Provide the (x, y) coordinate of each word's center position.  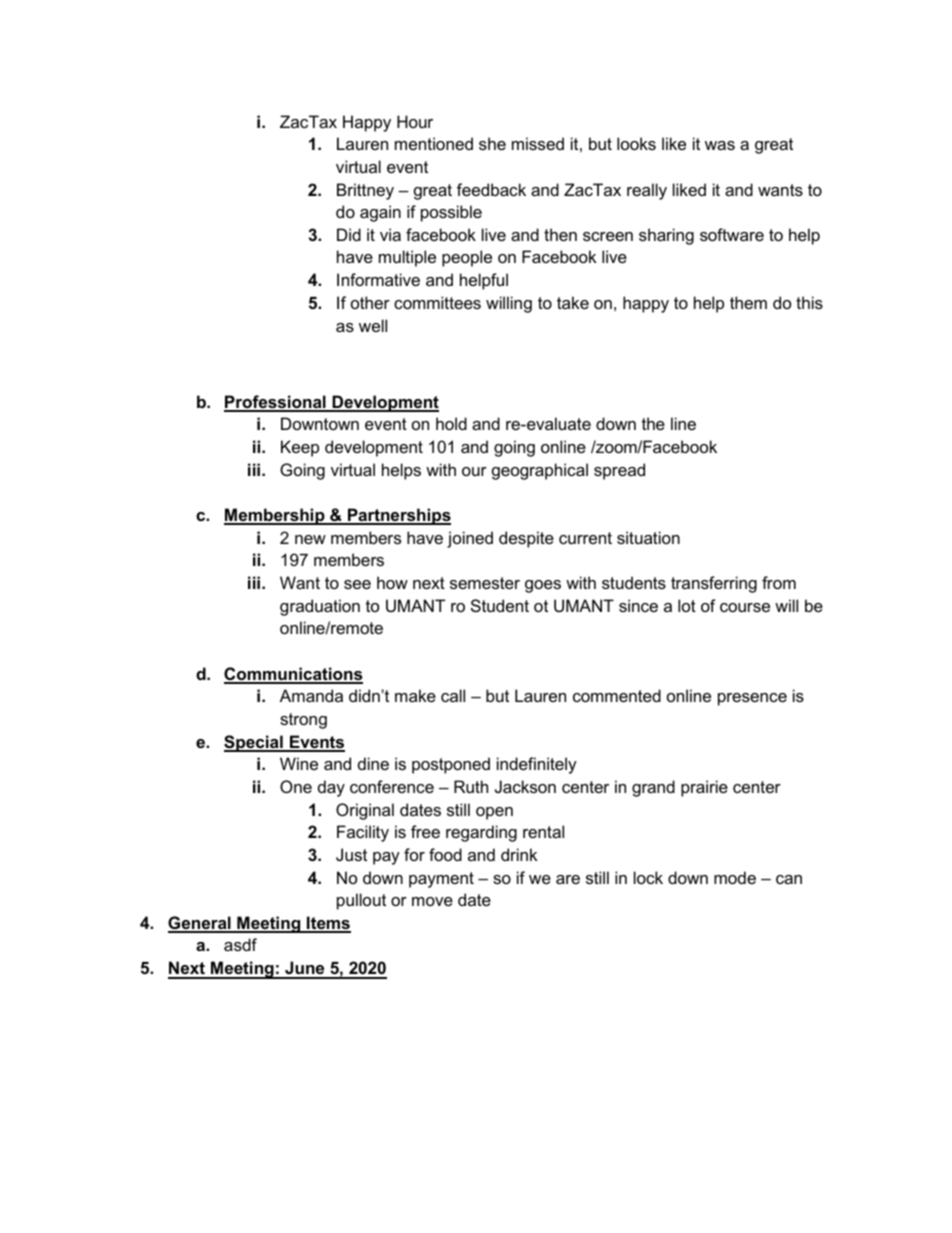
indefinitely (537, 765)
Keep (300, 448)
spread (619, 471)
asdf (240, 944)
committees (437, 302)
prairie (704, 788)
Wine (299, 763)
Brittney (365, 191)
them (748, 302)
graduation (320, 607)
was (720, 145)
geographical (540, 471)
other (370, 302)
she (492, 143)
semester (485, 583)
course (745, 607)
